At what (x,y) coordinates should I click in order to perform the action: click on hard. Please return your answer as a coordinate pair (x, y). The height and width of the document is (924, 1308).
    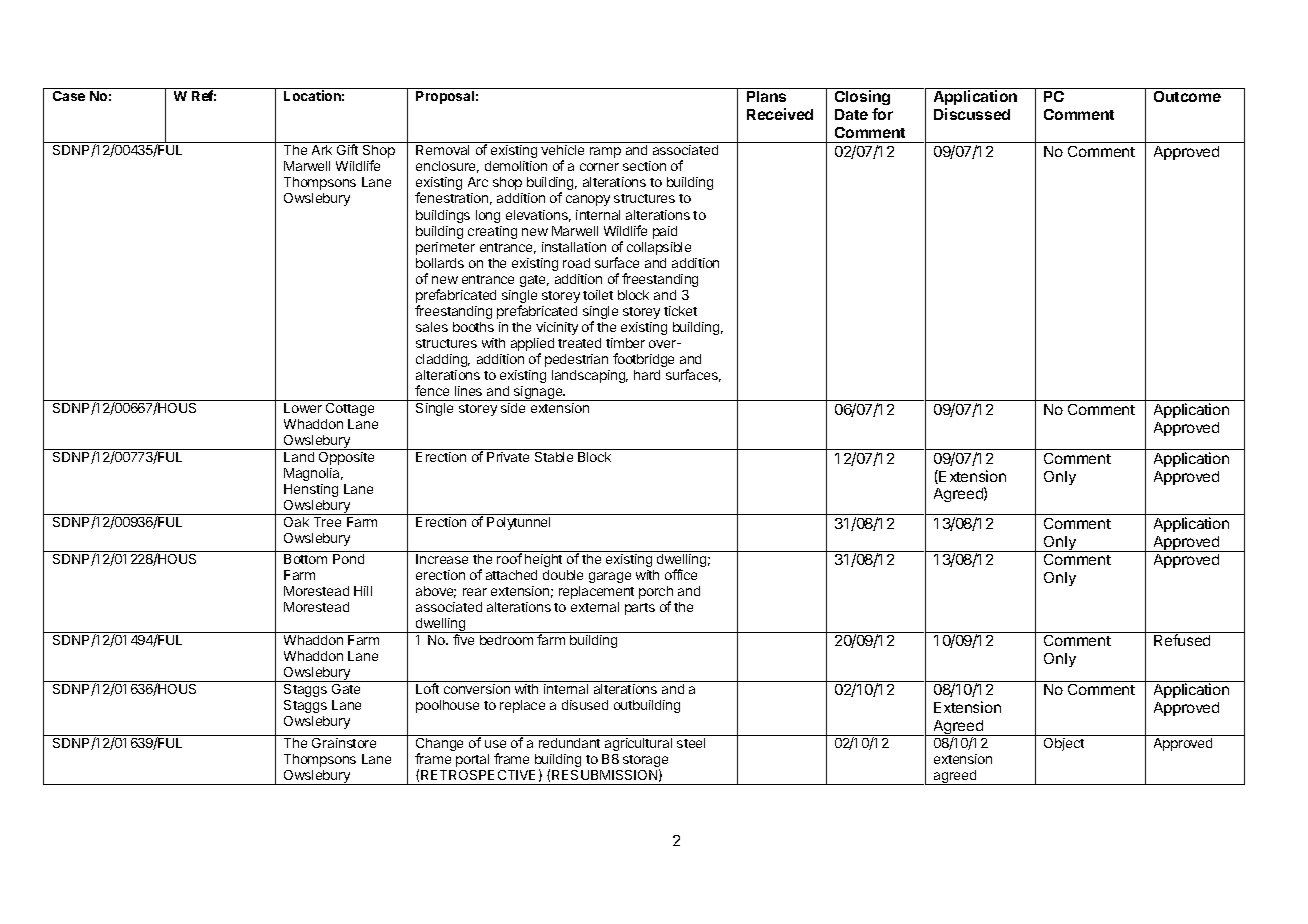
    Looking at the image, I should click on (647, 375).
